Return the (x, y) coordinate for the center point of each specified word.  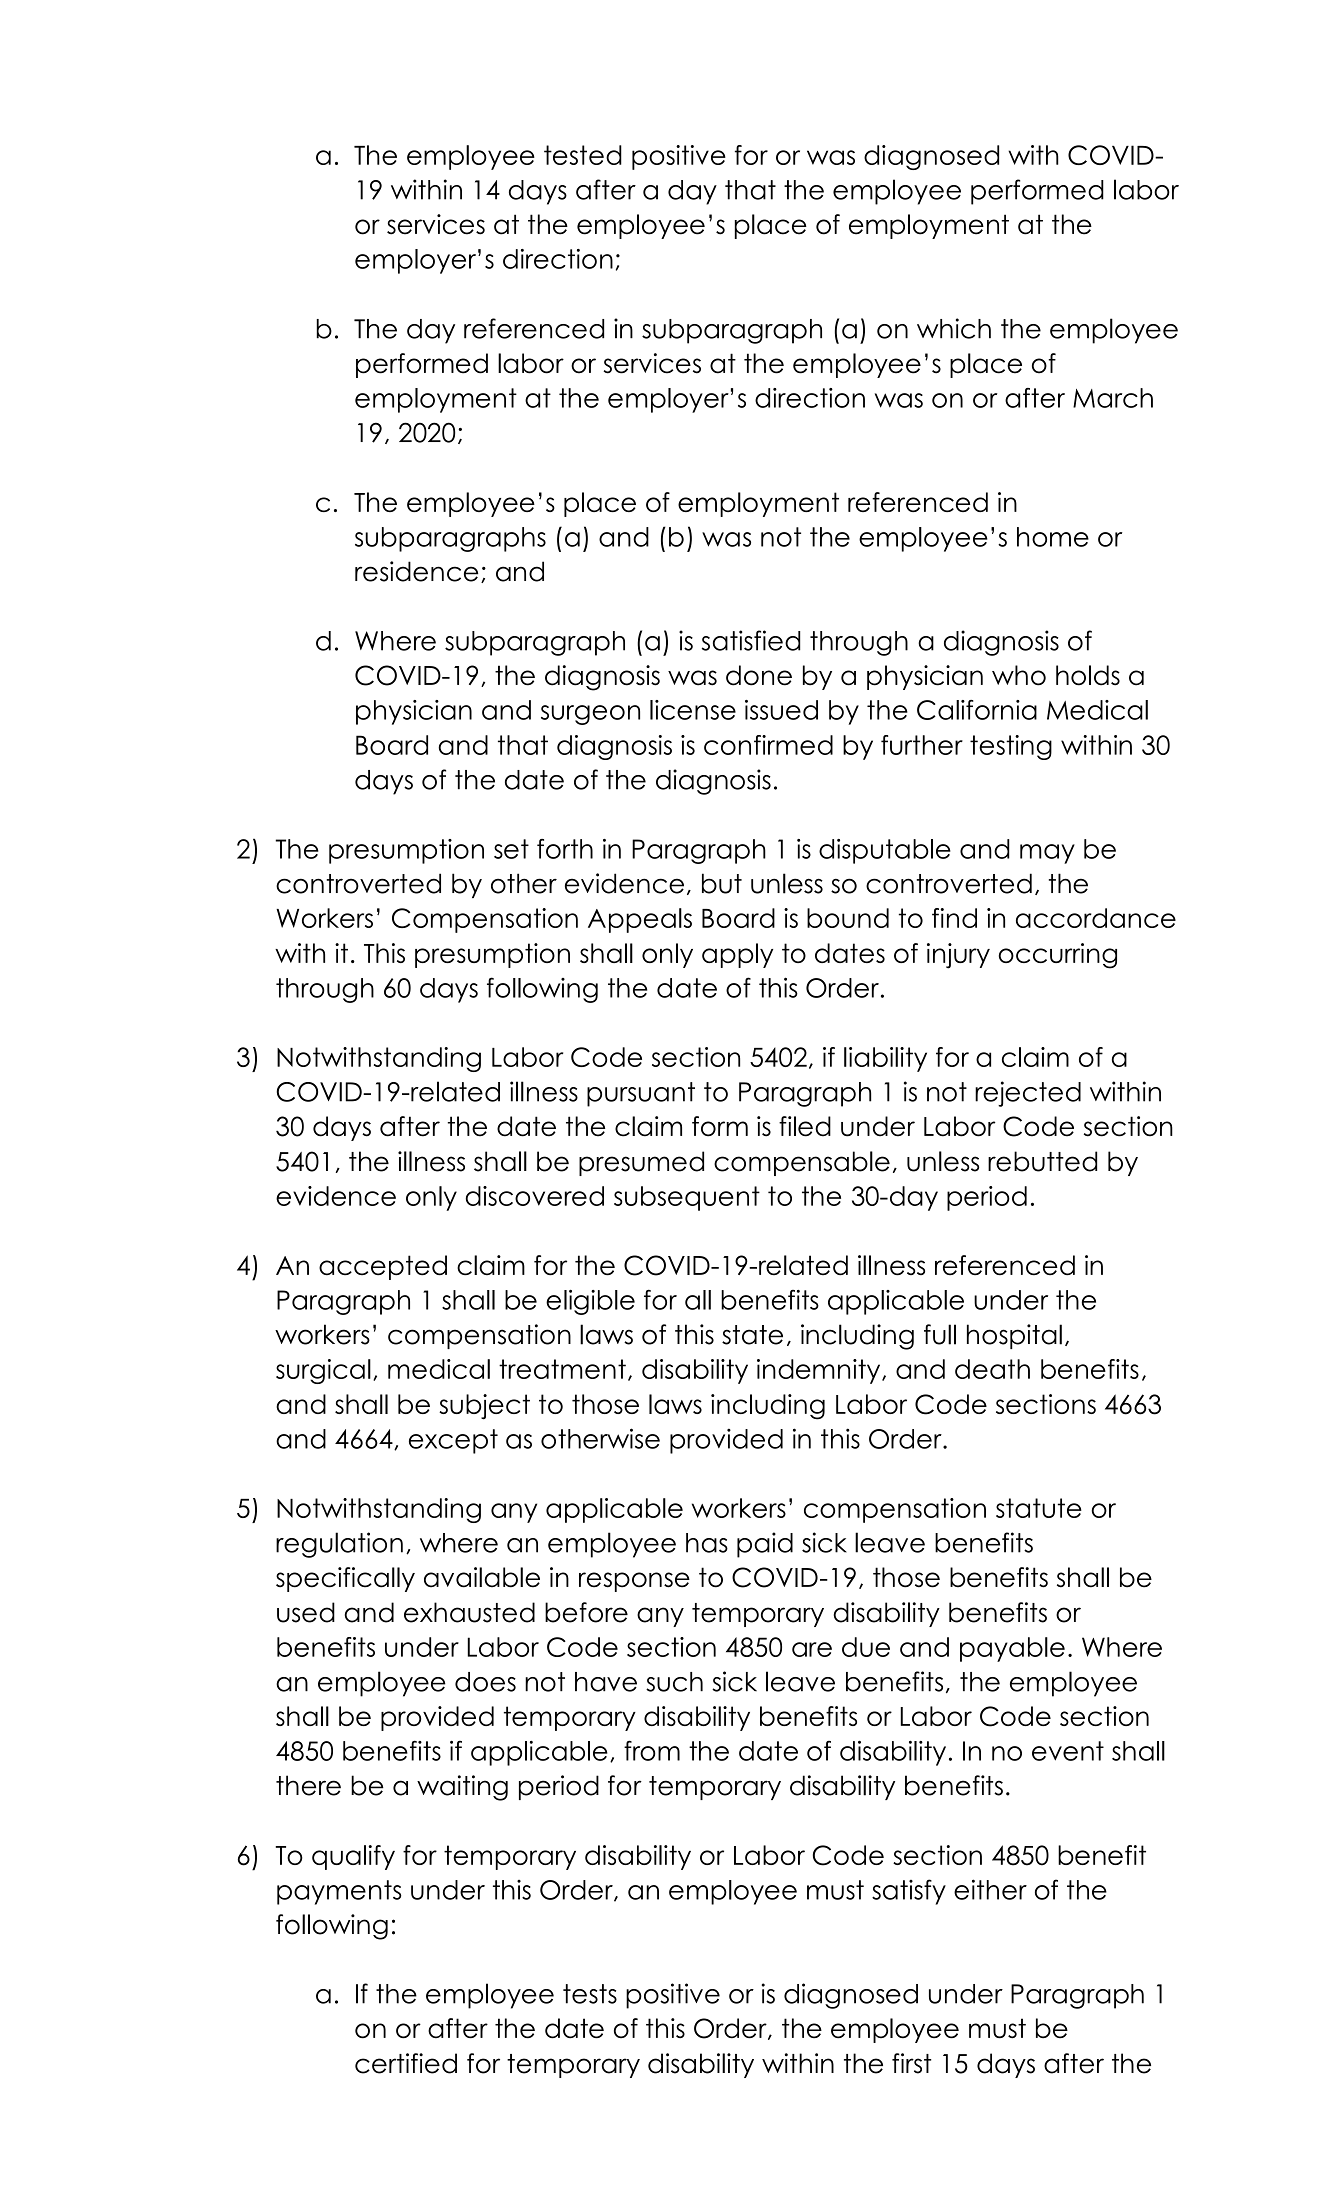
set (511, 849)
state (752, 1335)
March (1113, 398)
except (453, 1441)
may (1047, 854)
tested (583, 155)
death (992, 1369)
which (954, 328)
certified (406, 2063)
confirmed (768, 745)
